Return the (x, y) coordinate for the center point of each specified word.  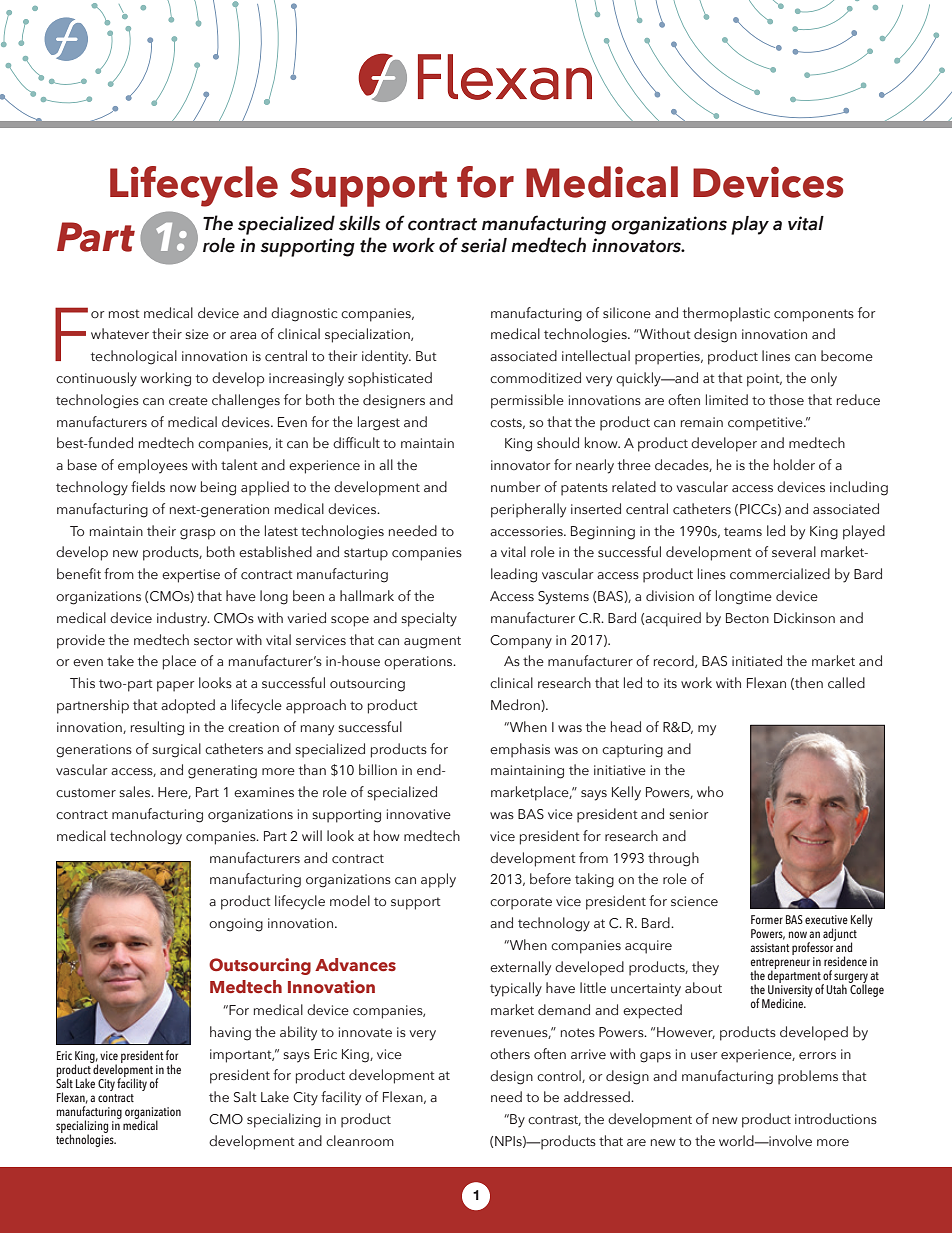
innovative (419, 814)
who (710, 791)
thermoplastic (726, 314)
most (124, 313)
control (560, 1076)
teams (743, 532)
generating (222, 772)
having (230, 1033)
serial (484, 245)
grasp (197, 534)
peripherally (528, 510)
